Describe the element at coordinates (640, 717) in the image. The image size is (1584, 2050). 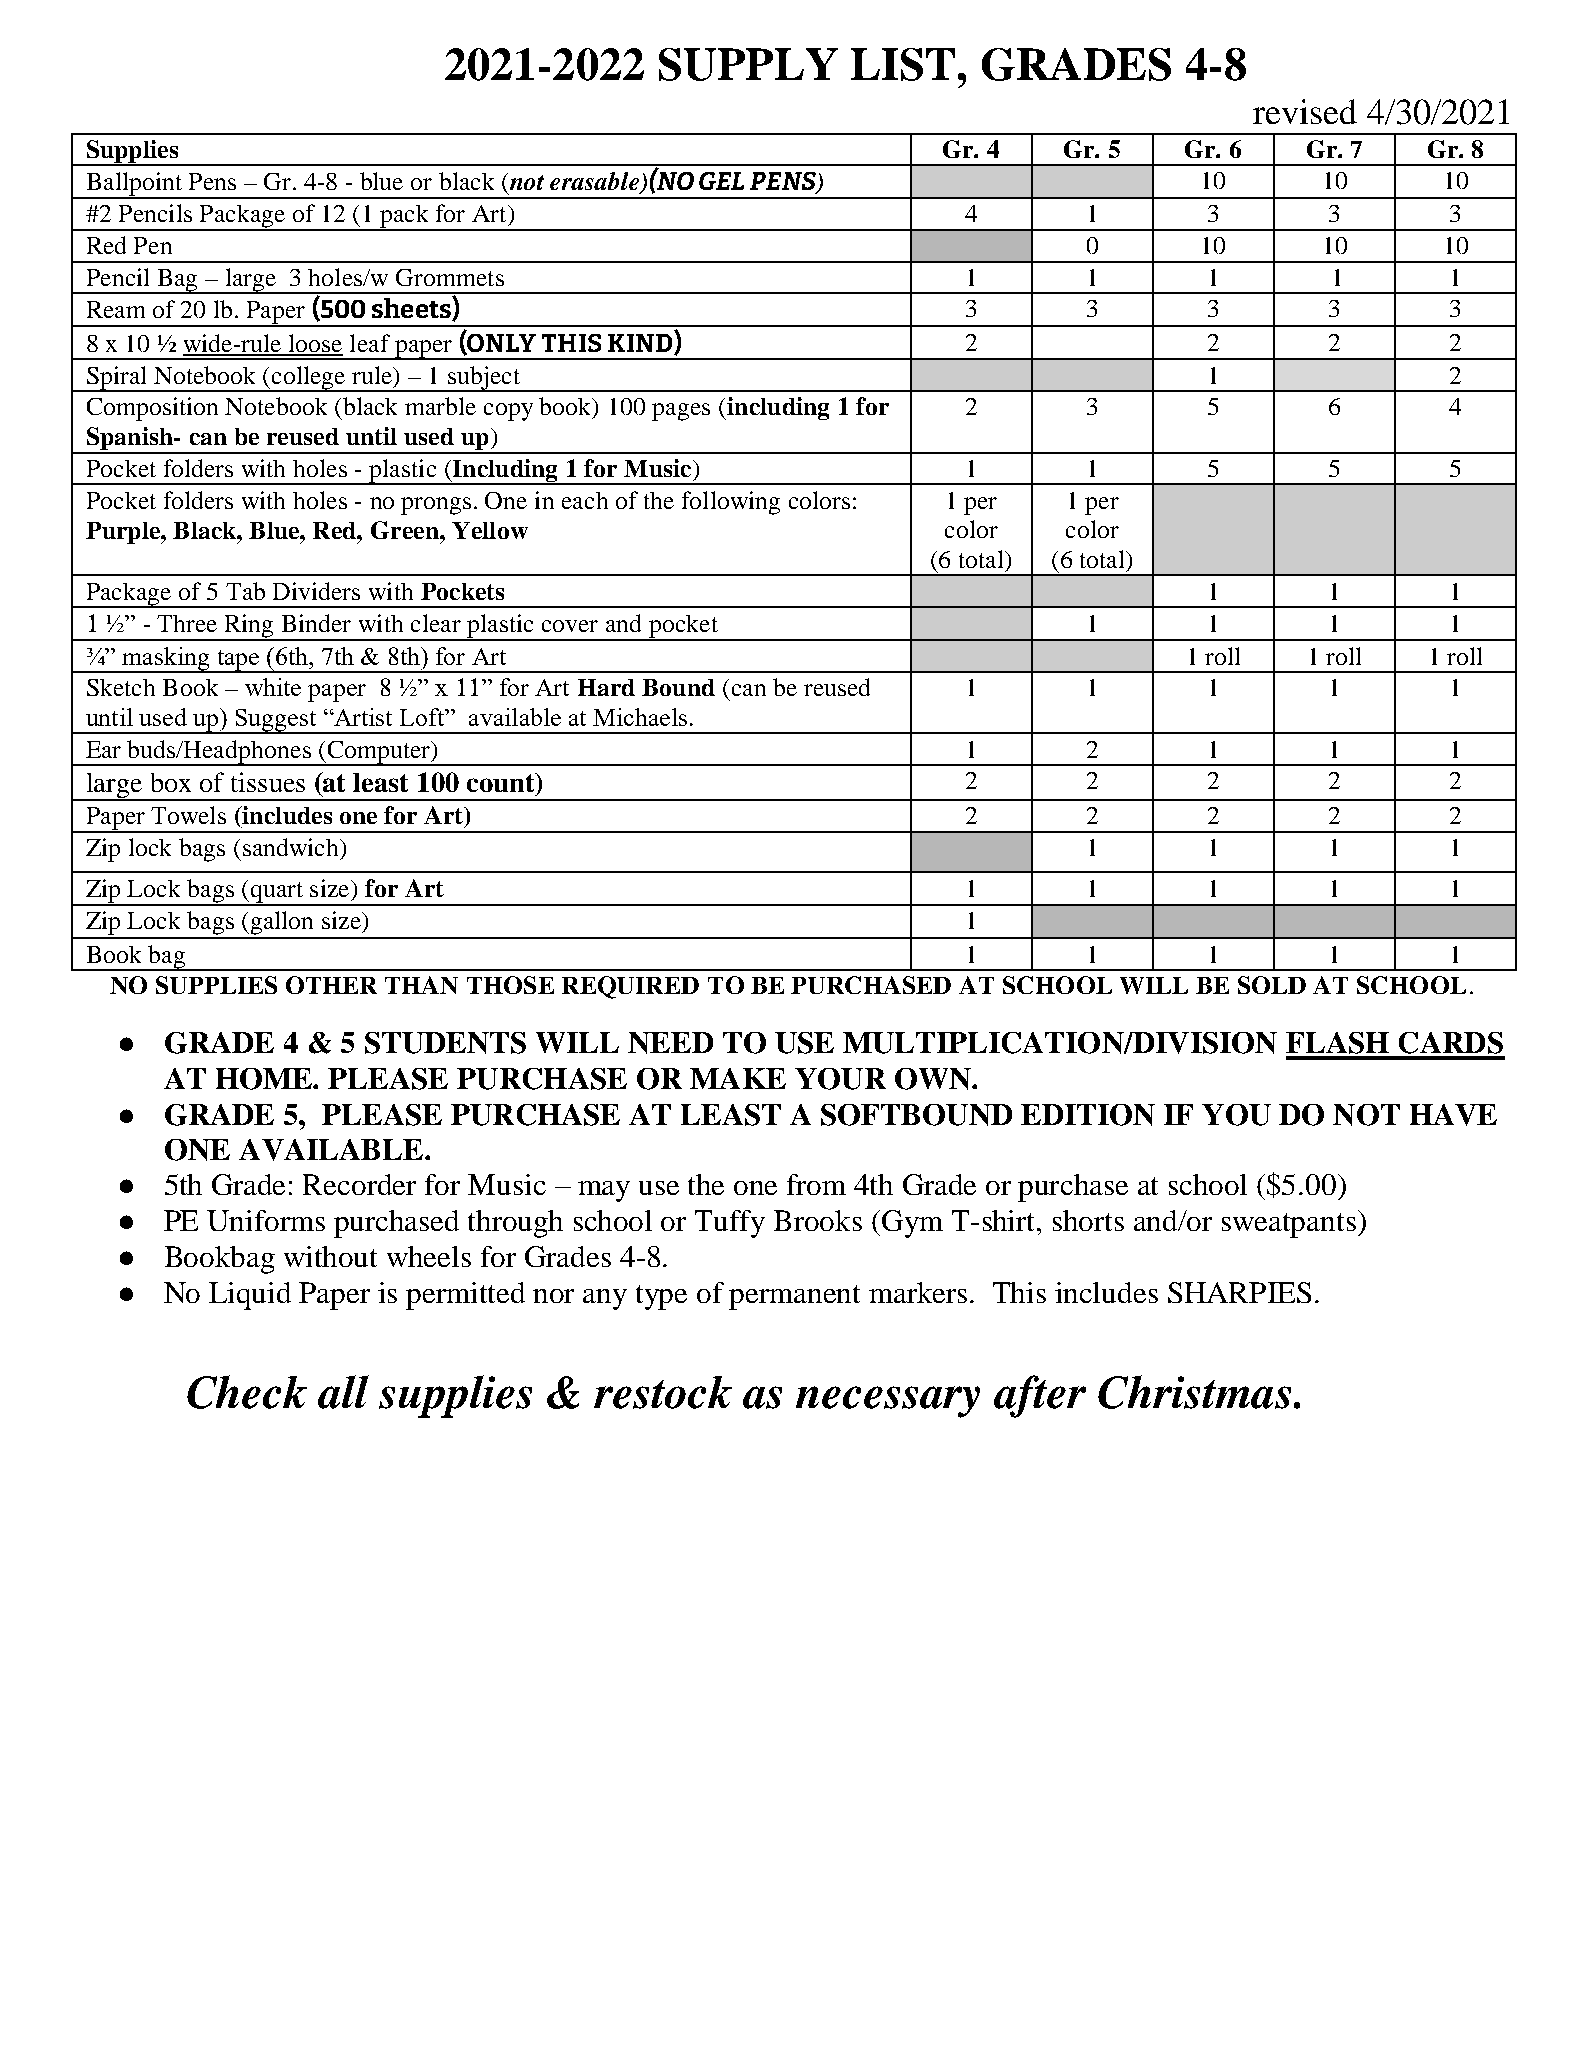
I see `Michaels` at that location.
